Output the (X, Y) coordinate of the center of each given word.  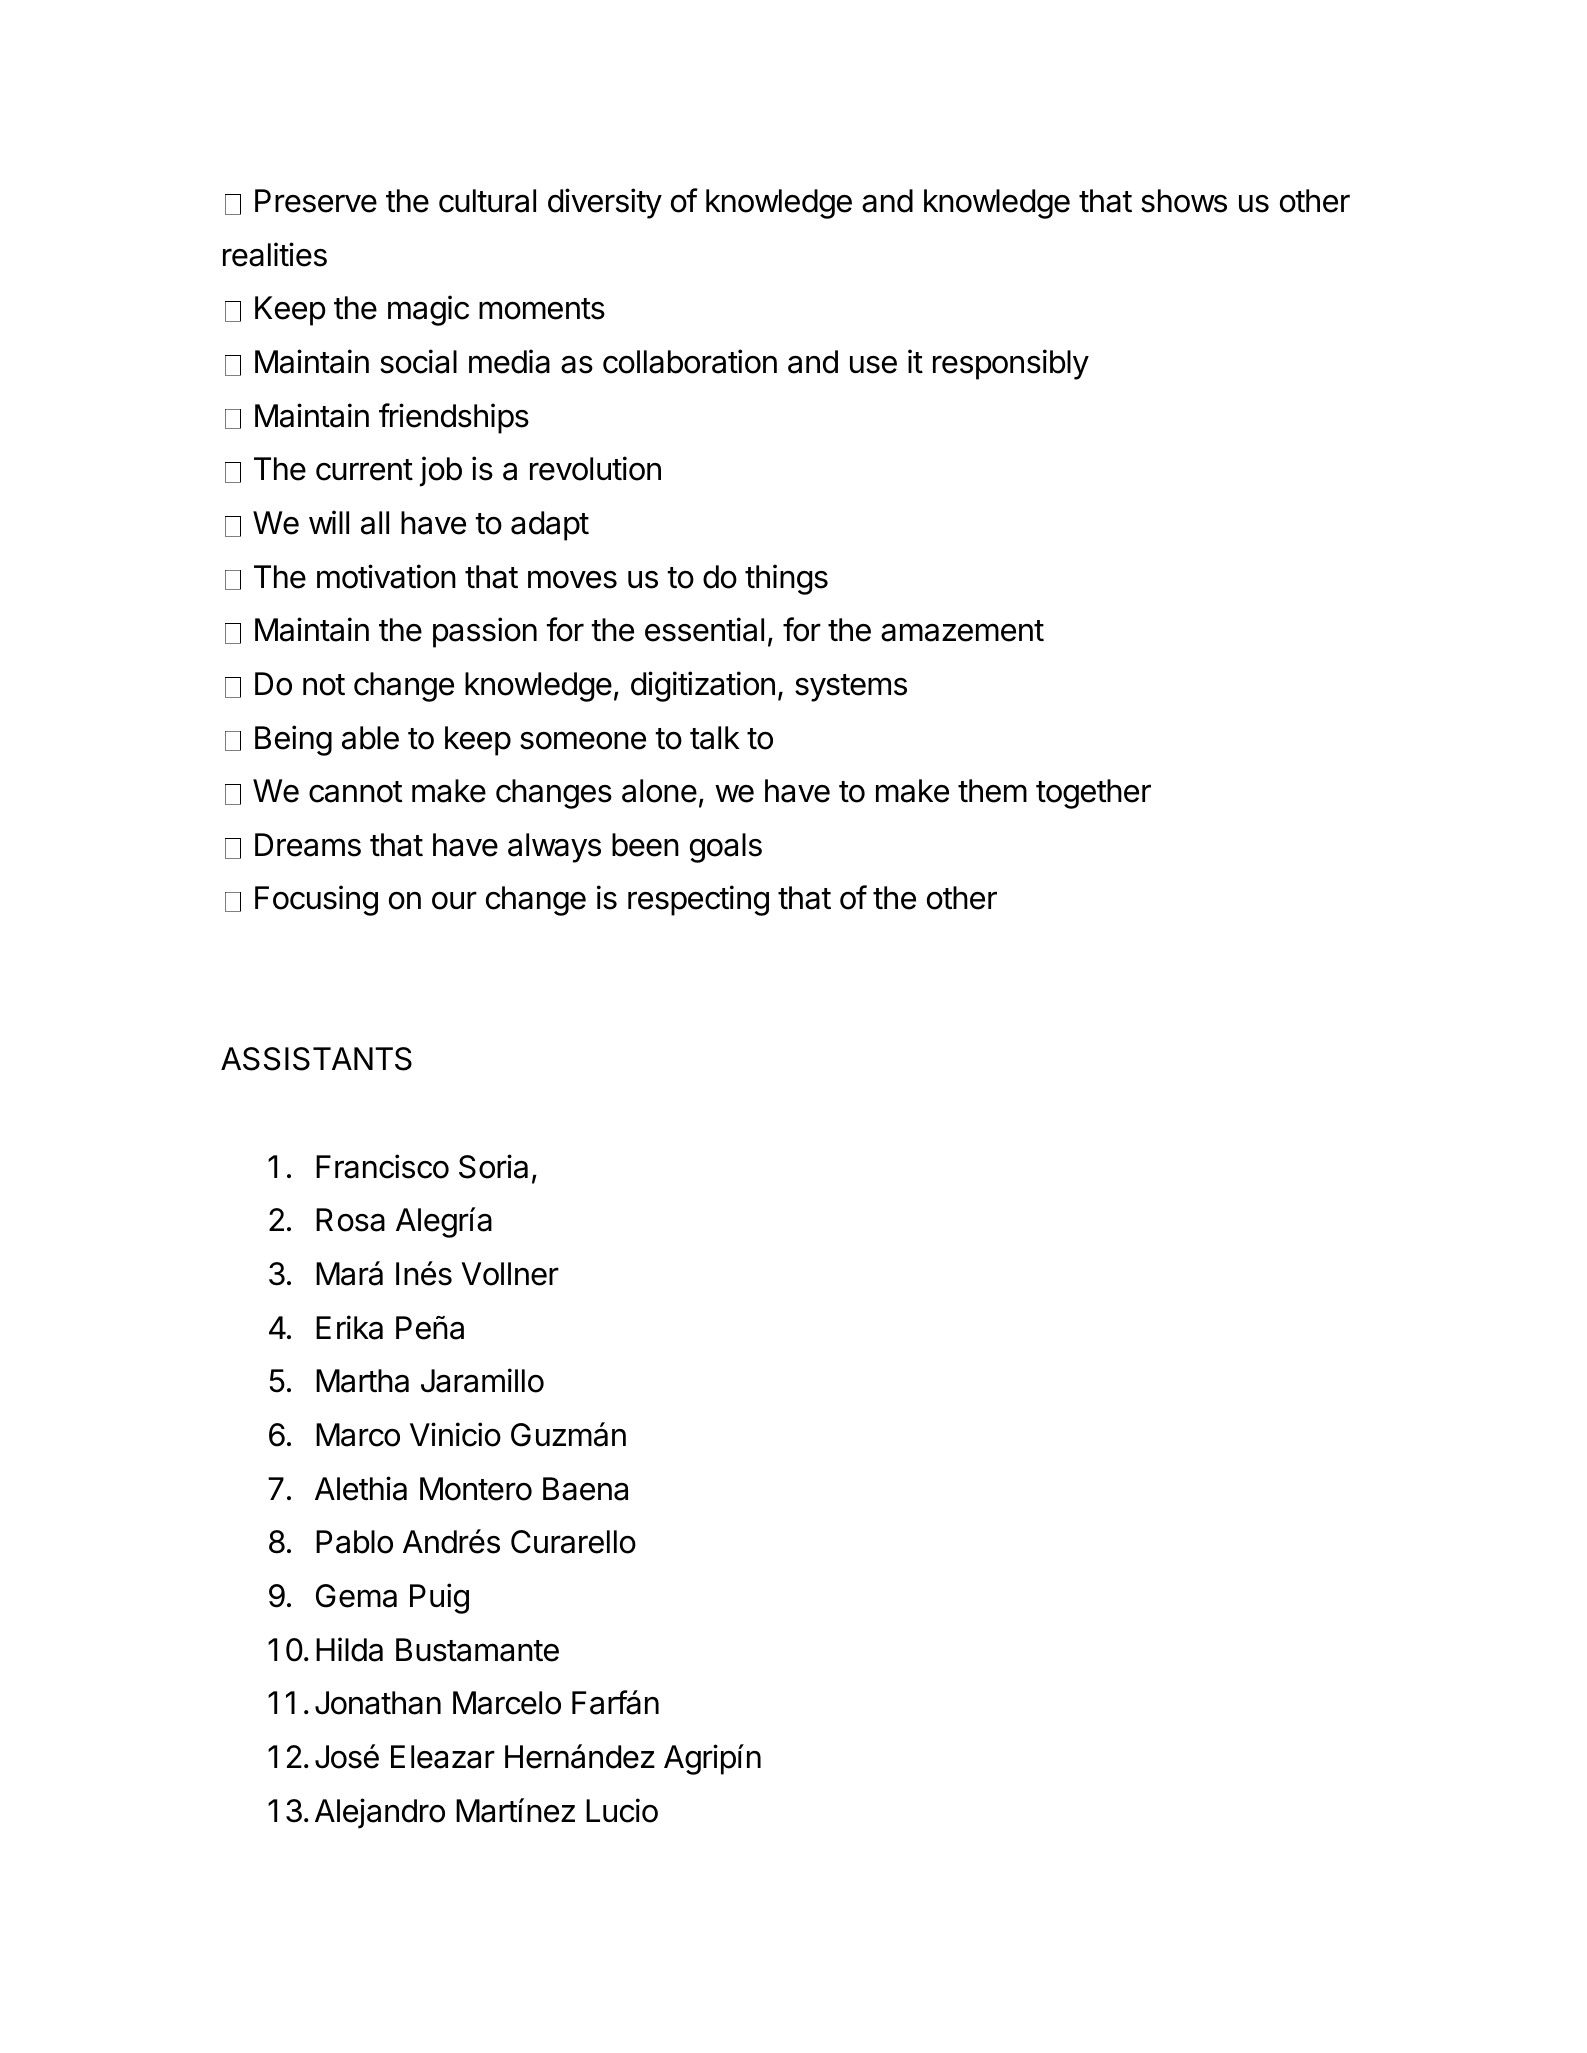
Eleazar (443, 1757)
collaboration (690, 361)
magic (428, 310)
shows (1184, 201)
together (1093, 794)
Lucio (622, 1810)
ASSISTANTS (316, 1059)
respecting (698, 900)
